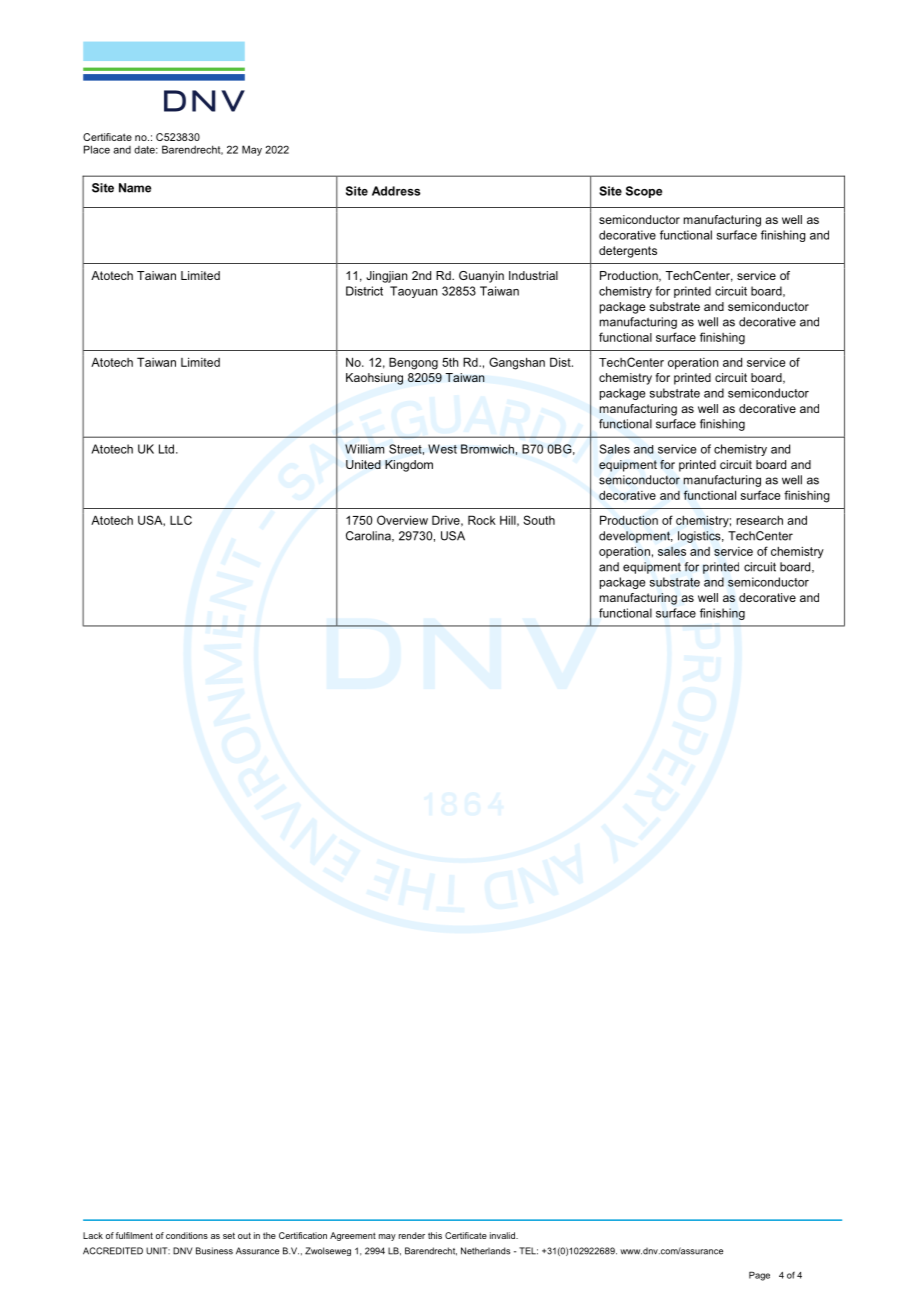 The image size is (924, 1308). I want to click on invalid, so click(503, 1235).
